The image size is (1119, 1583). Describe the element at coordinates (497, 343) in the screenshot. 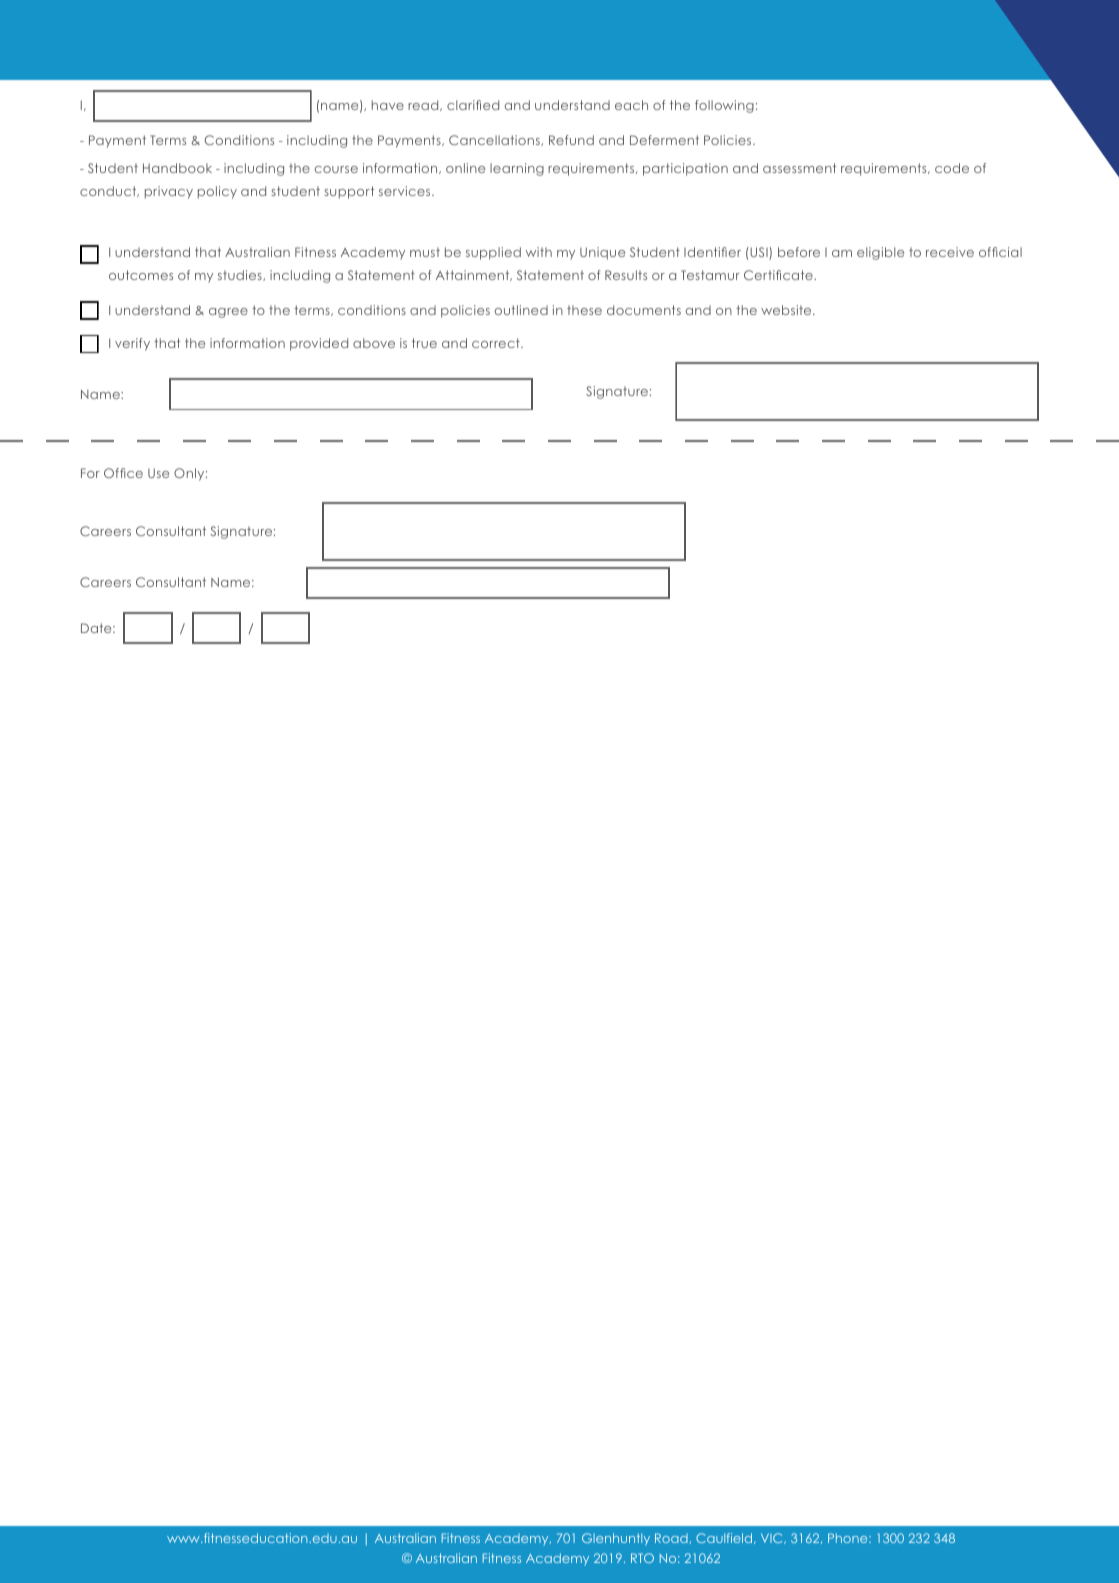

I see `correct` at that location.
